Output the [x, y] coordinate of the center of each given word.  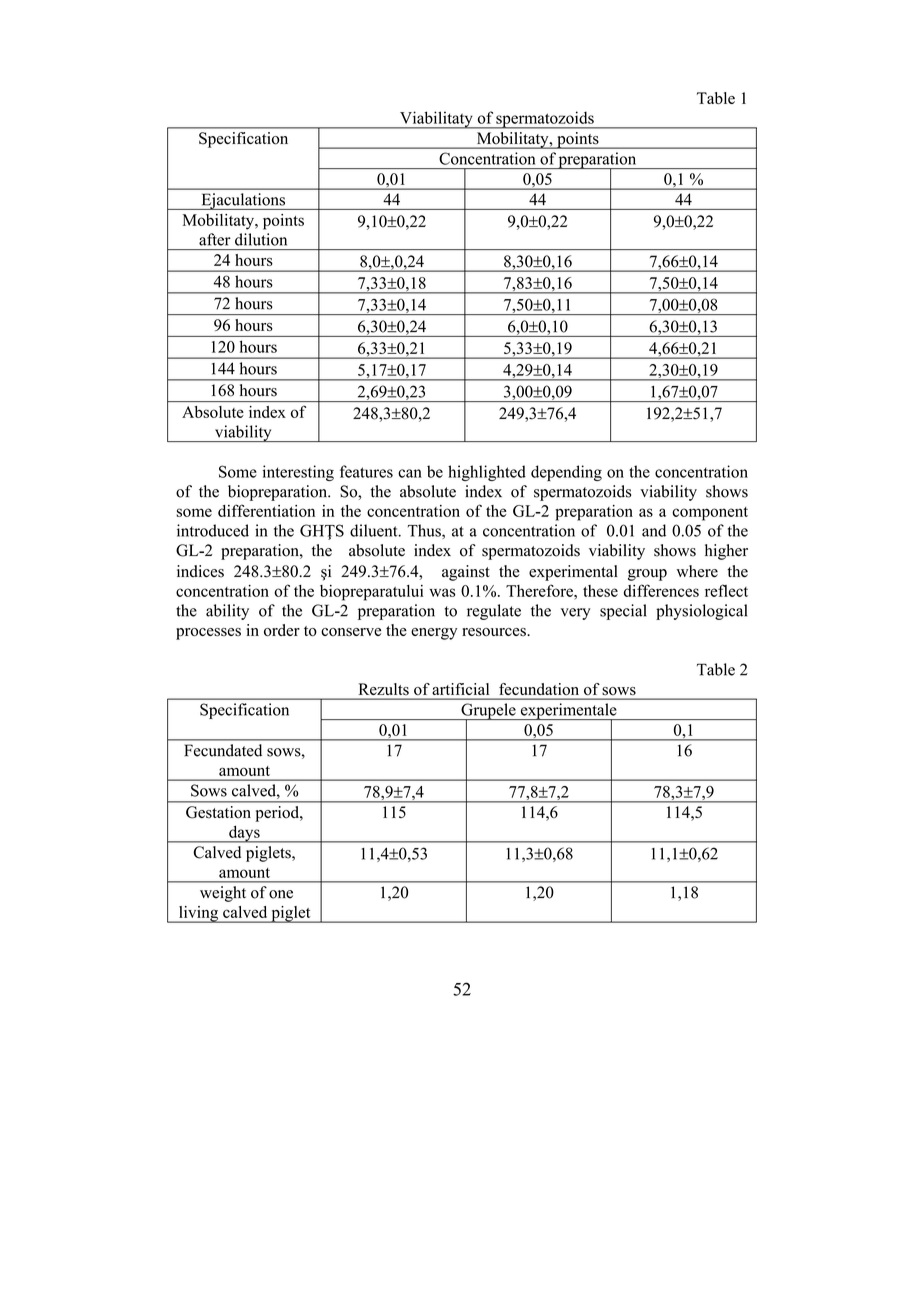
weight [223, 894]
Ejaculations [243, 201]
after [215, 239]
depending [566, 473]
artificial [461, 689]
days [244, 834]
